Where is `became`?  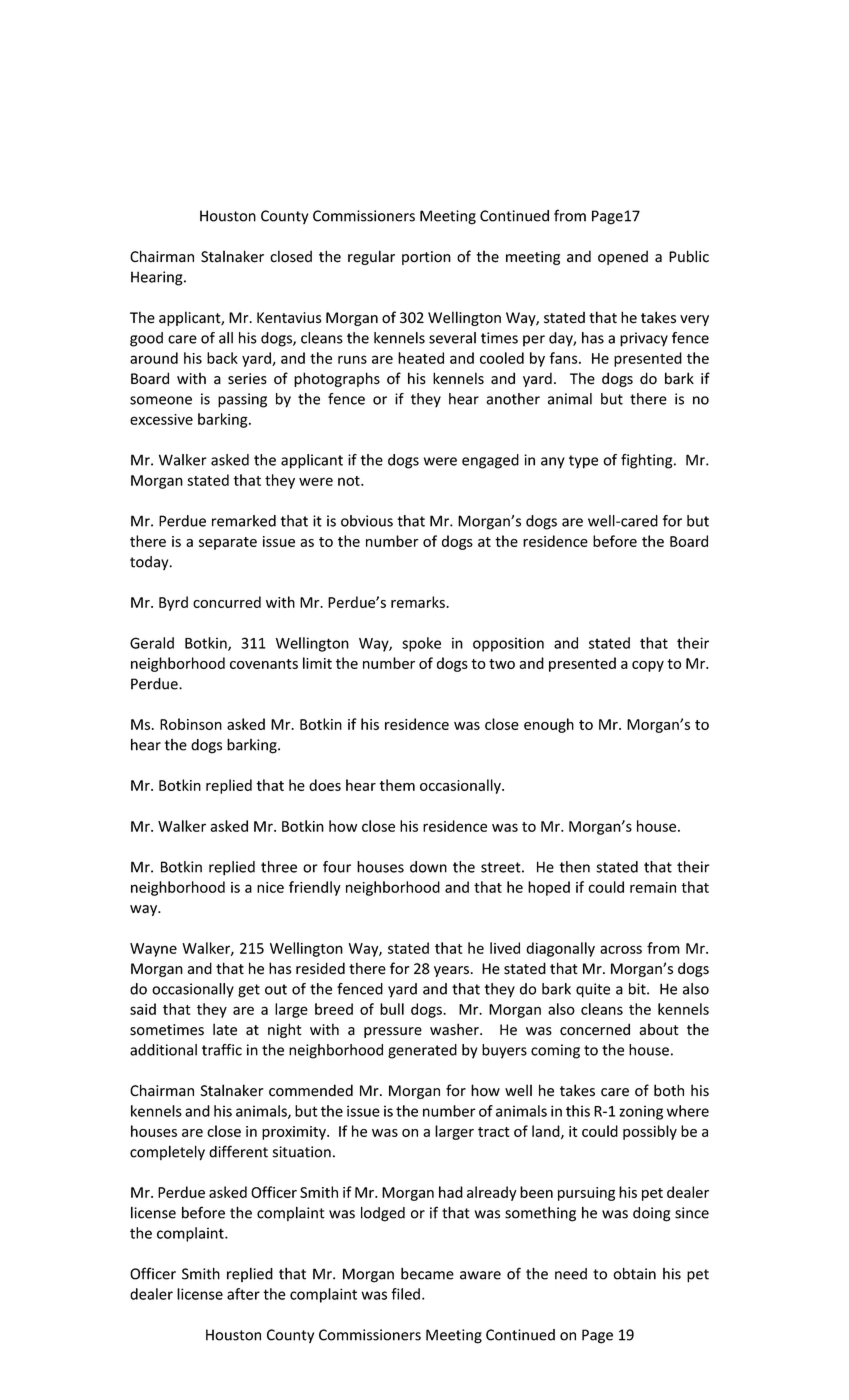
became is located at coordinates (427, 1273).
